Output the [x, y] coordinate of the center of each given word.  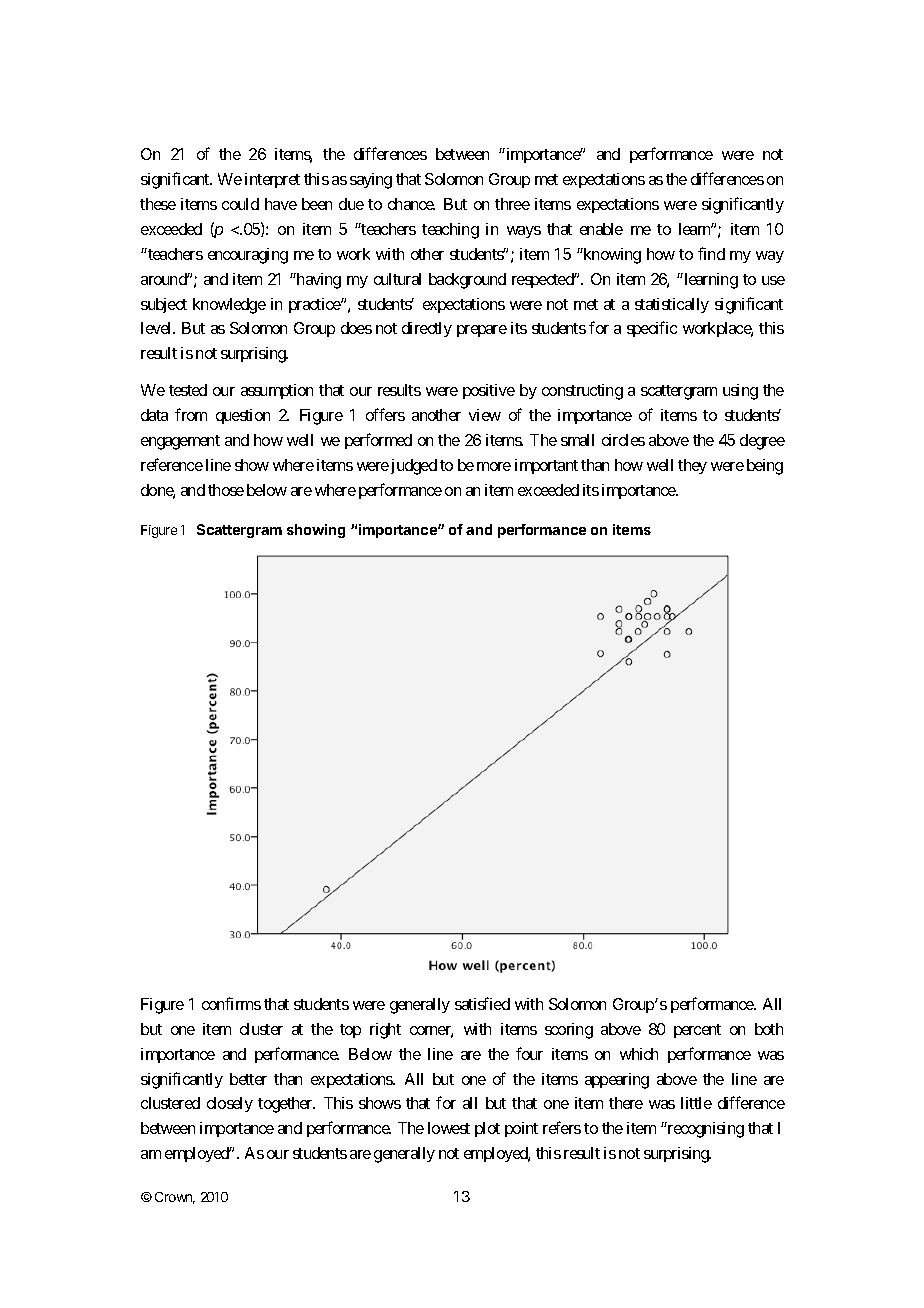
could [240, 204]
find [711, 253]
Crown [175, 1198]
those [226, 490]
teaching [450, 231]
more [494, 466]
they [692, 466]
